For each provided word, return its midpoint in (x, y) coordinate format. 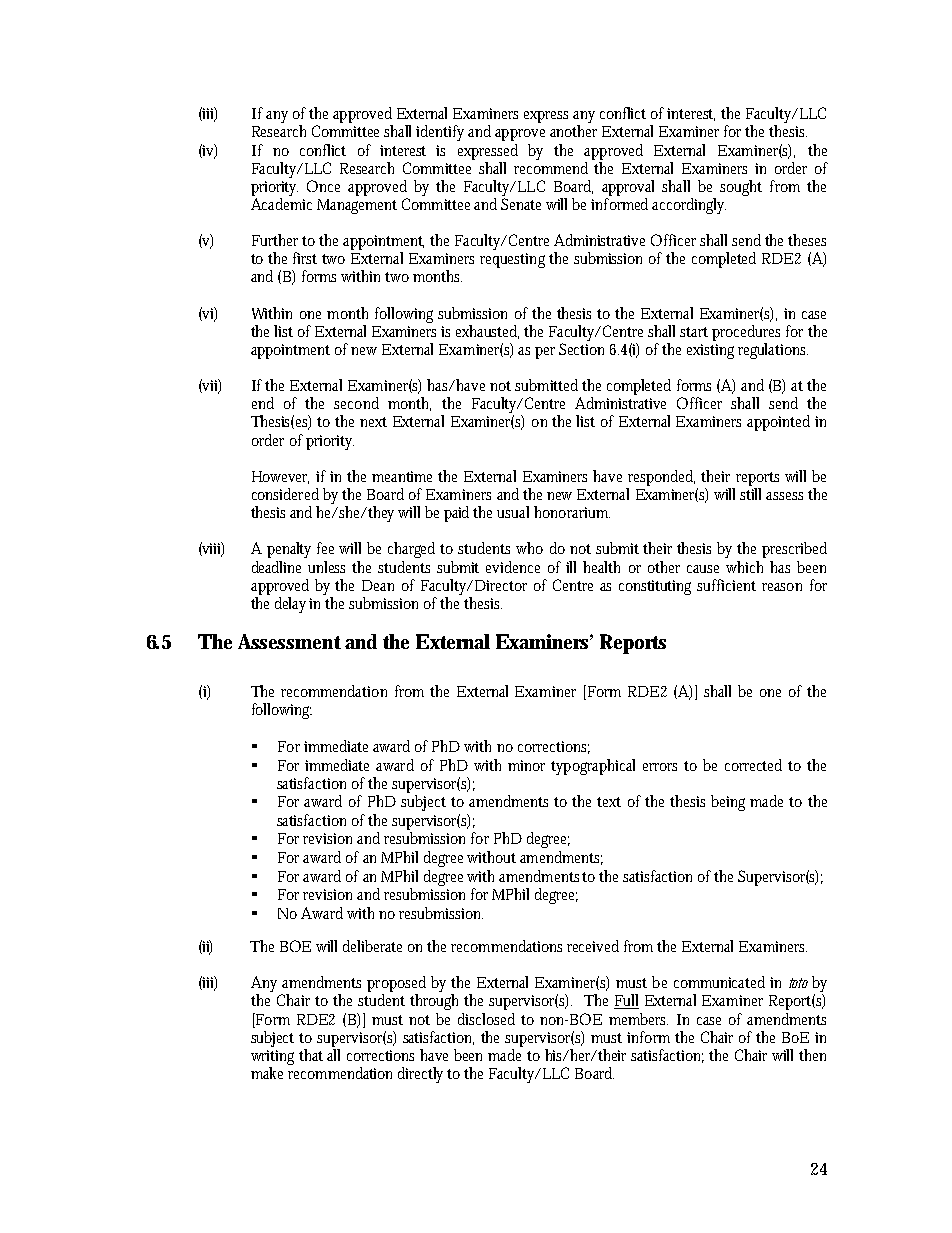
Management (357, 206)
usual (513, 512)
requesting (512, 260)
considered (285, 494)
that (311, 1055)
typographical (593, 767)
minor (526, 765)
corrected (753, 765)
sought (741, 188)
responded (661, 478)
